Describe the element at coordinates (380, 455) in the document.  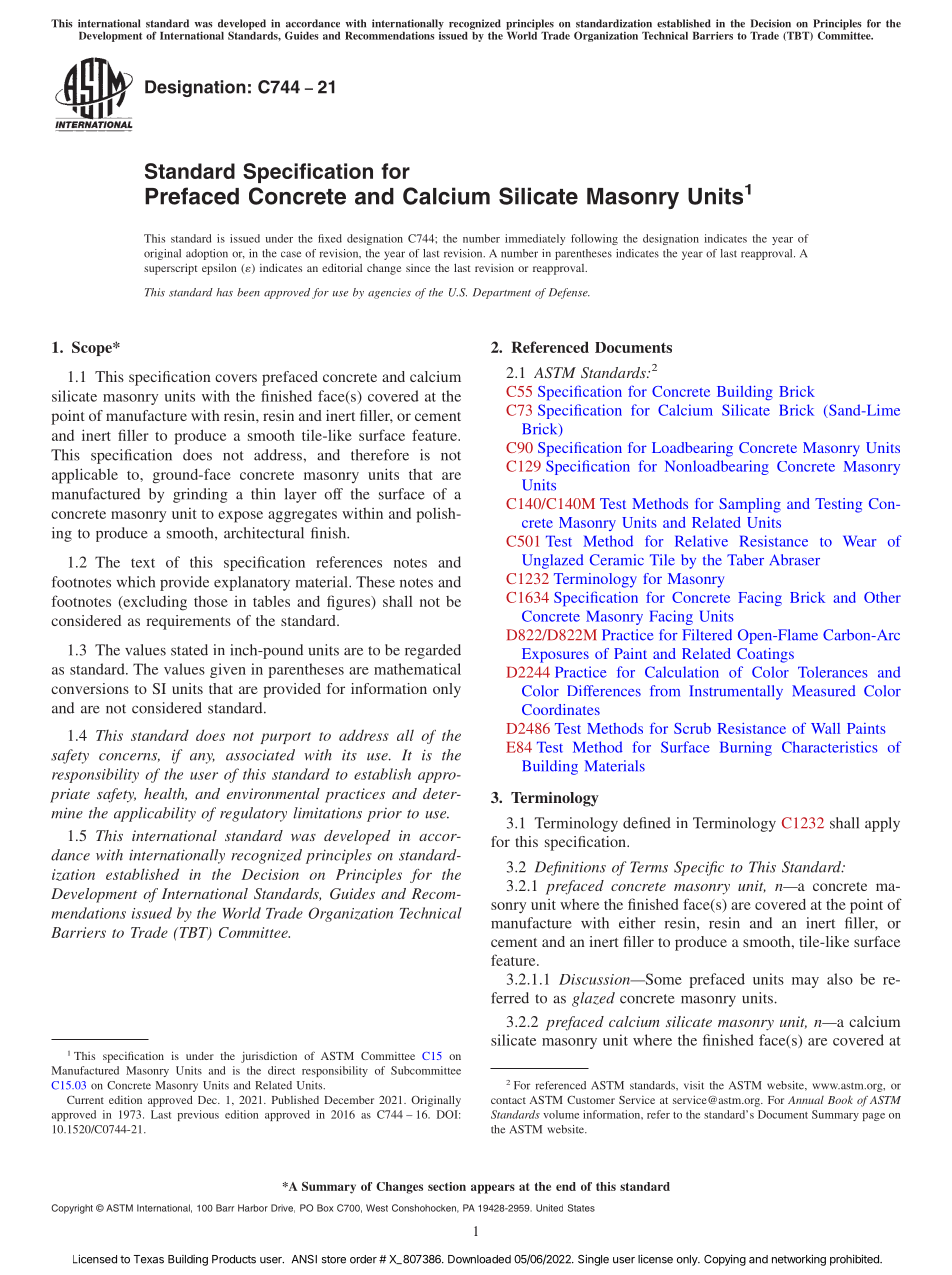
I see `therefore` at that location.
